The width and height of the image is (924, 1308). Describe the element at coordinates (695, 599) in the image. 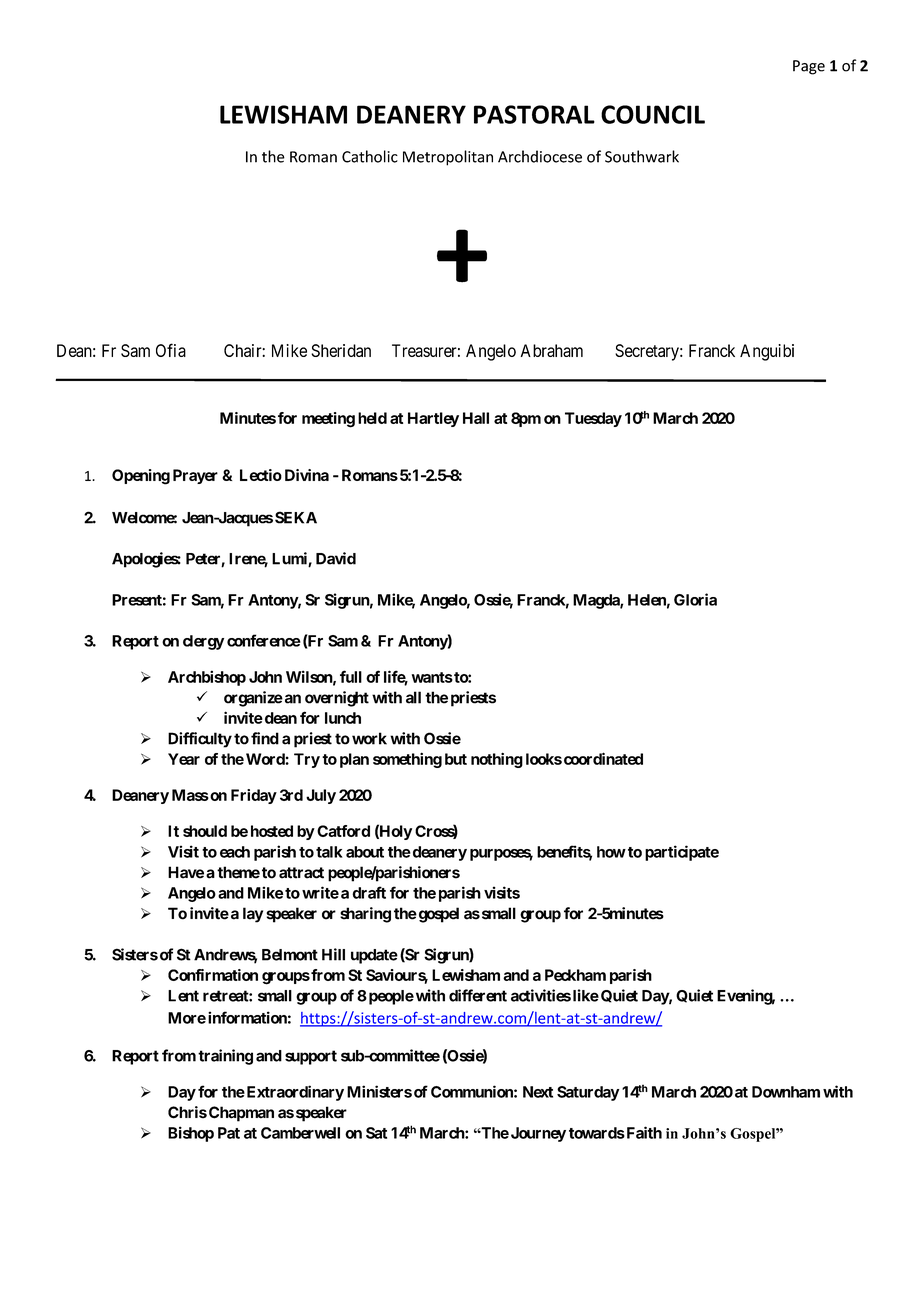

I see `Gloria` at that location.
